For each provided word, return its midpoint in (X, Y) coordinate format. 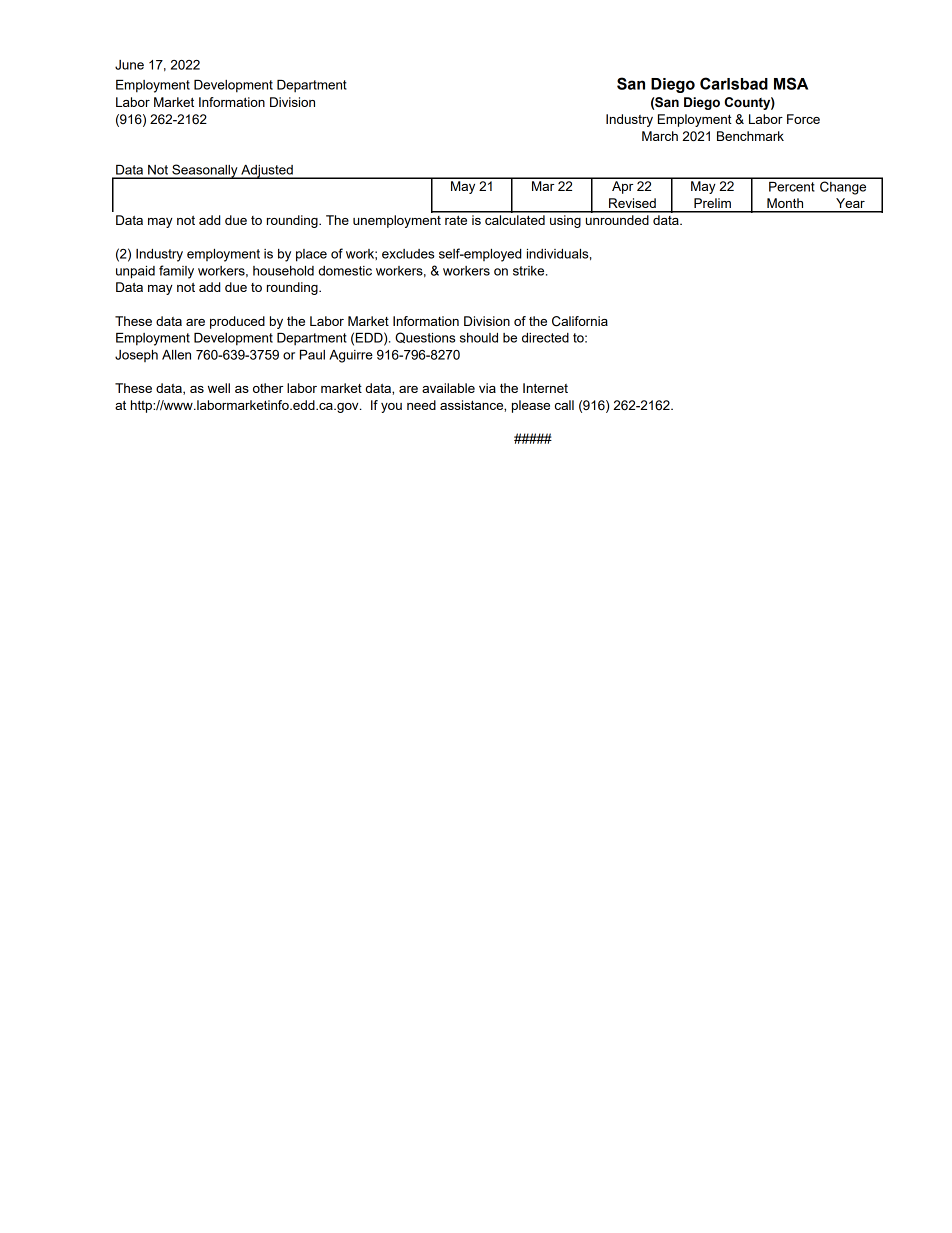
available (448, 388)
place (311, 255)
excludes (408, 254)
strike (530, 271)
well (219, 388)
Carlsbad (734, 83)
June (129, 65)
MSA (791, 83)
